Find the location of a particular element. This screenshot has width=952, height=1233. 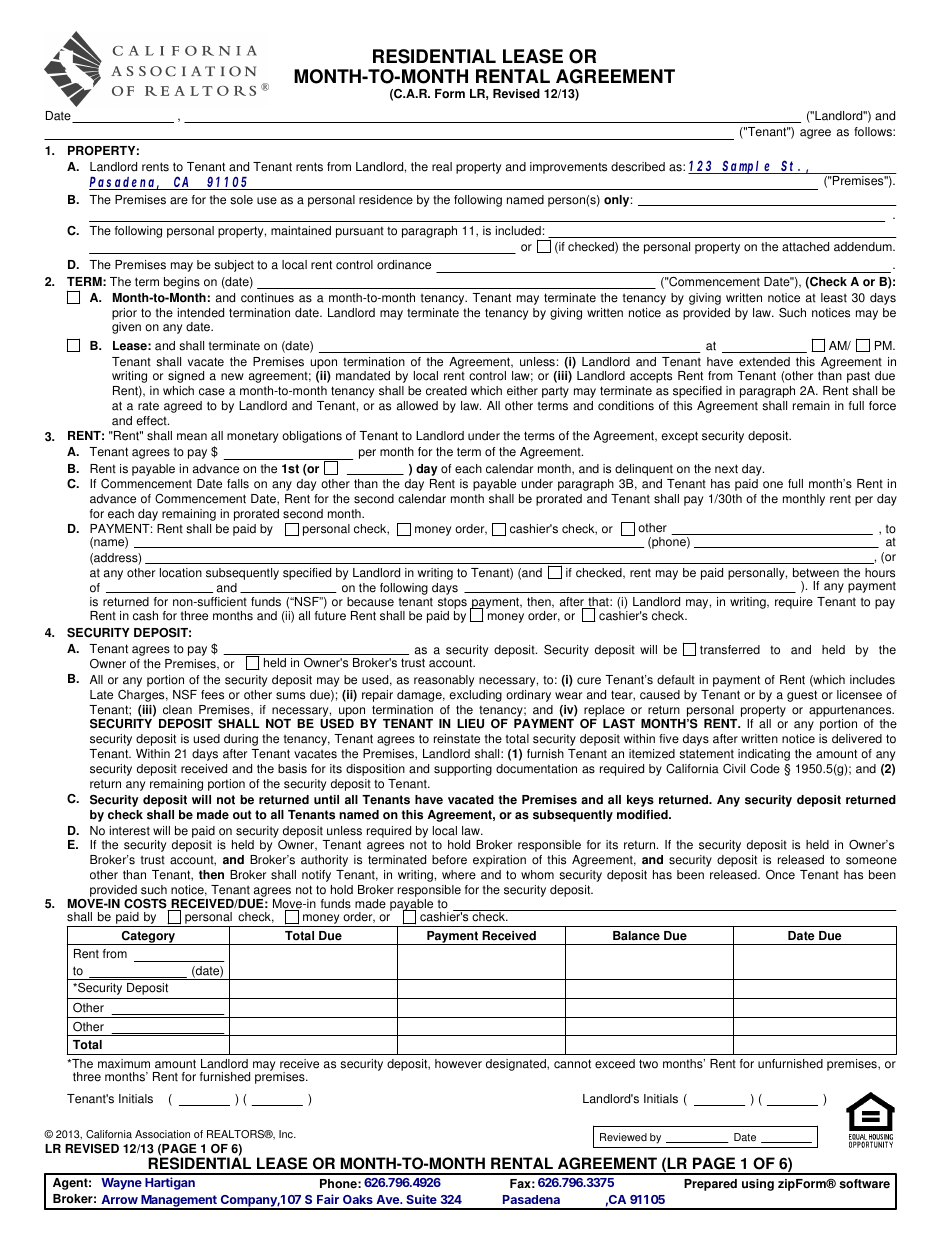

included is located at coordinates (518, 231).
